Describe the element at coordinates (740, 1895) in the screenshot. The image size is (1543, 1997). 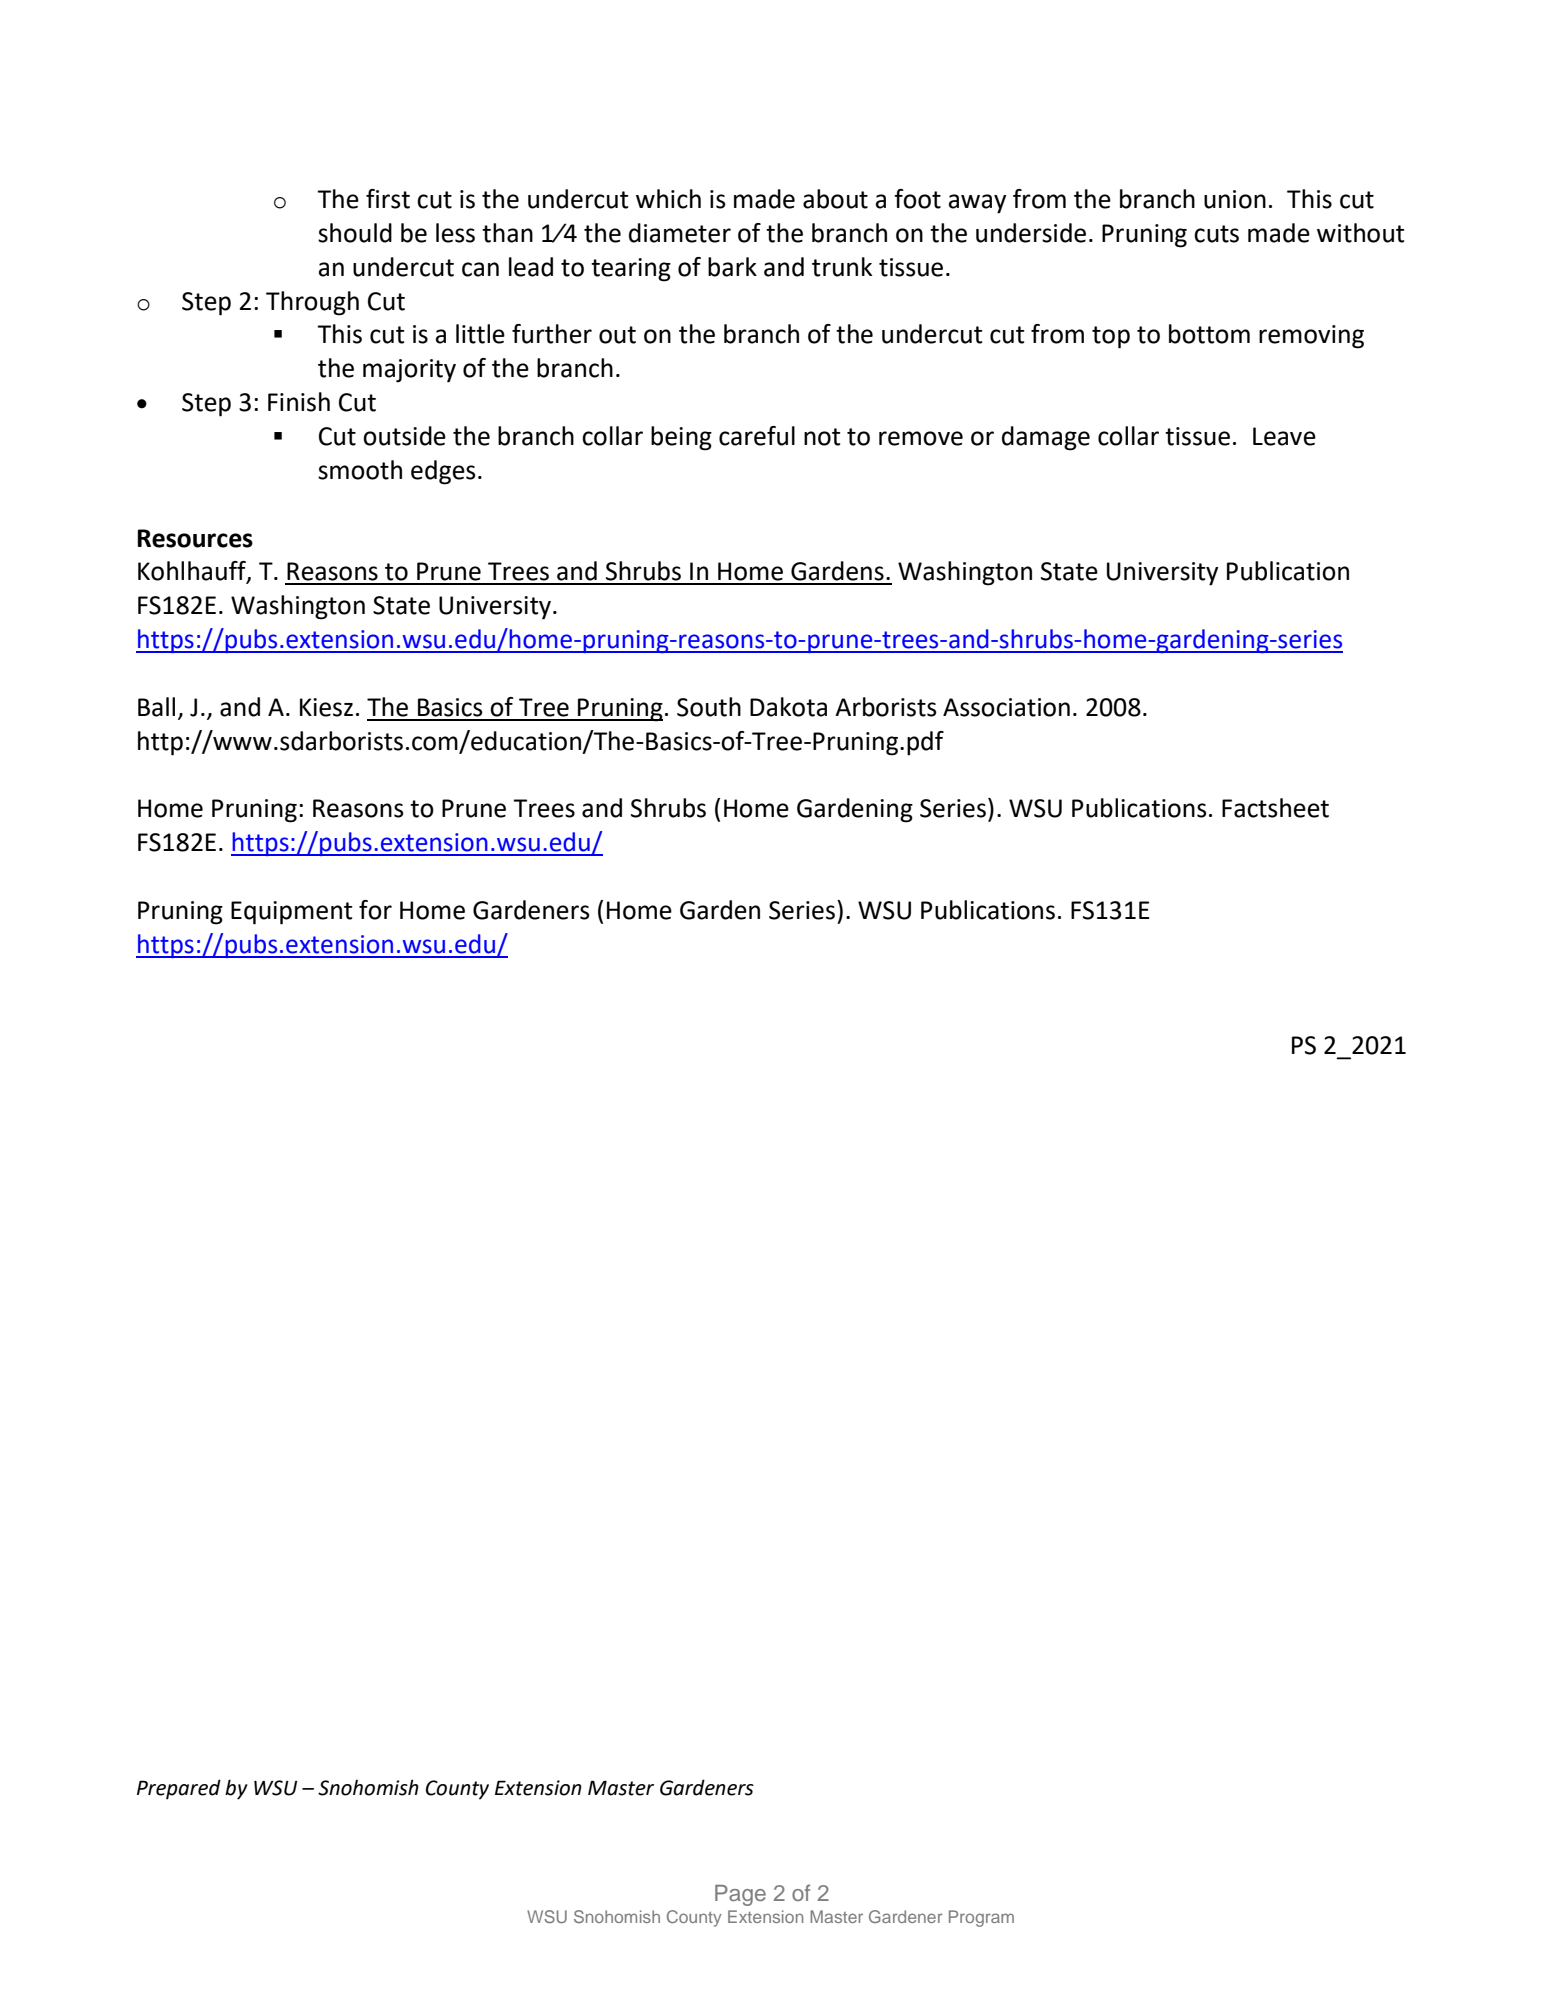
I see `Page` at that location.
